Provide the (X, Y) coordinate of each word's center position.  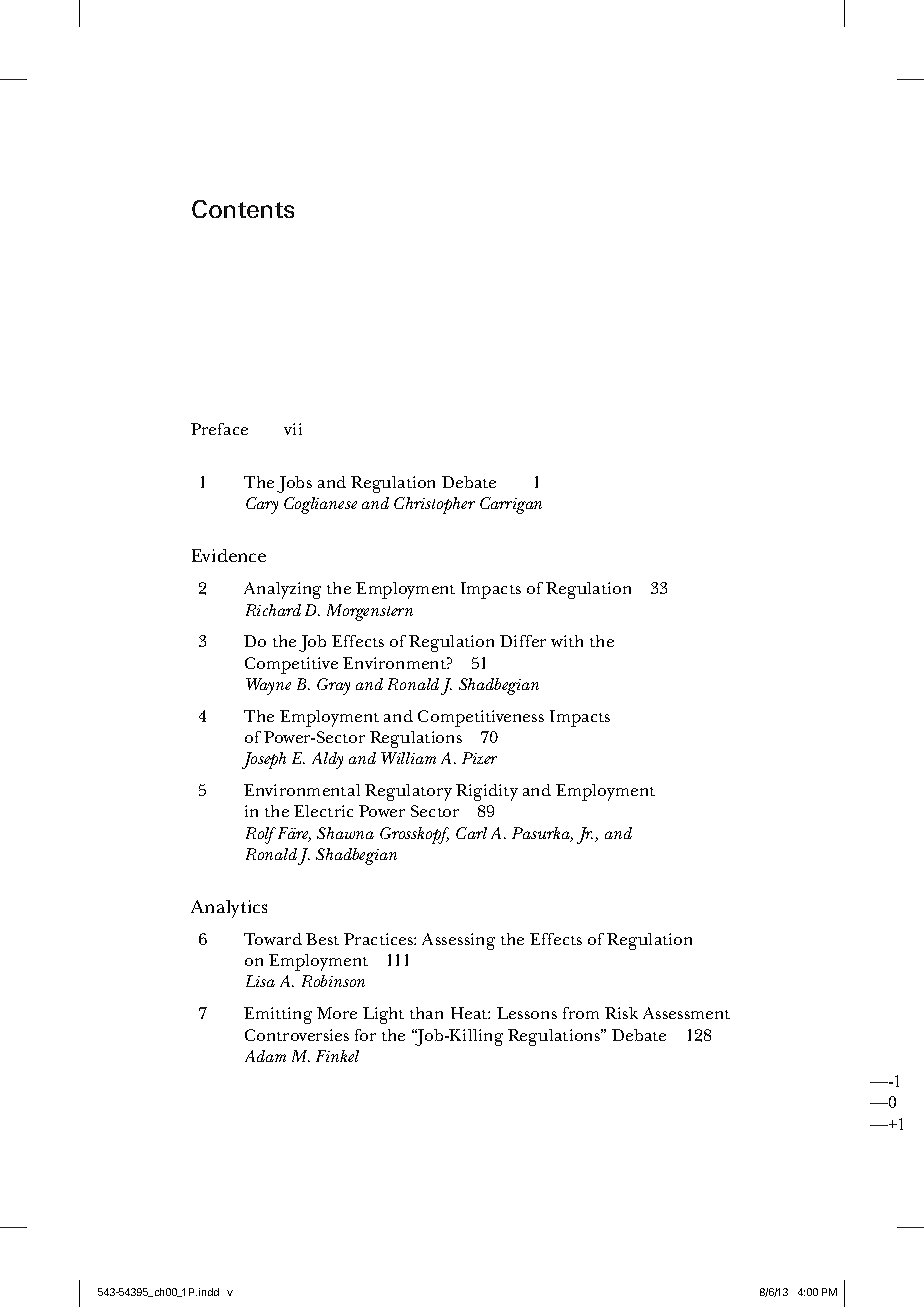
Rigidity (487, 792)
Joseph (264, 760)
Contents (243, 209)
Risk (621, 1013)
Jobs (294, 484)
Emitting (278, 1015)
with (567, 641)
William (408, 758)
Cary (262, 505)
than (426, 1013)
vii (293, 429)
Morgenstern (370, 612)
